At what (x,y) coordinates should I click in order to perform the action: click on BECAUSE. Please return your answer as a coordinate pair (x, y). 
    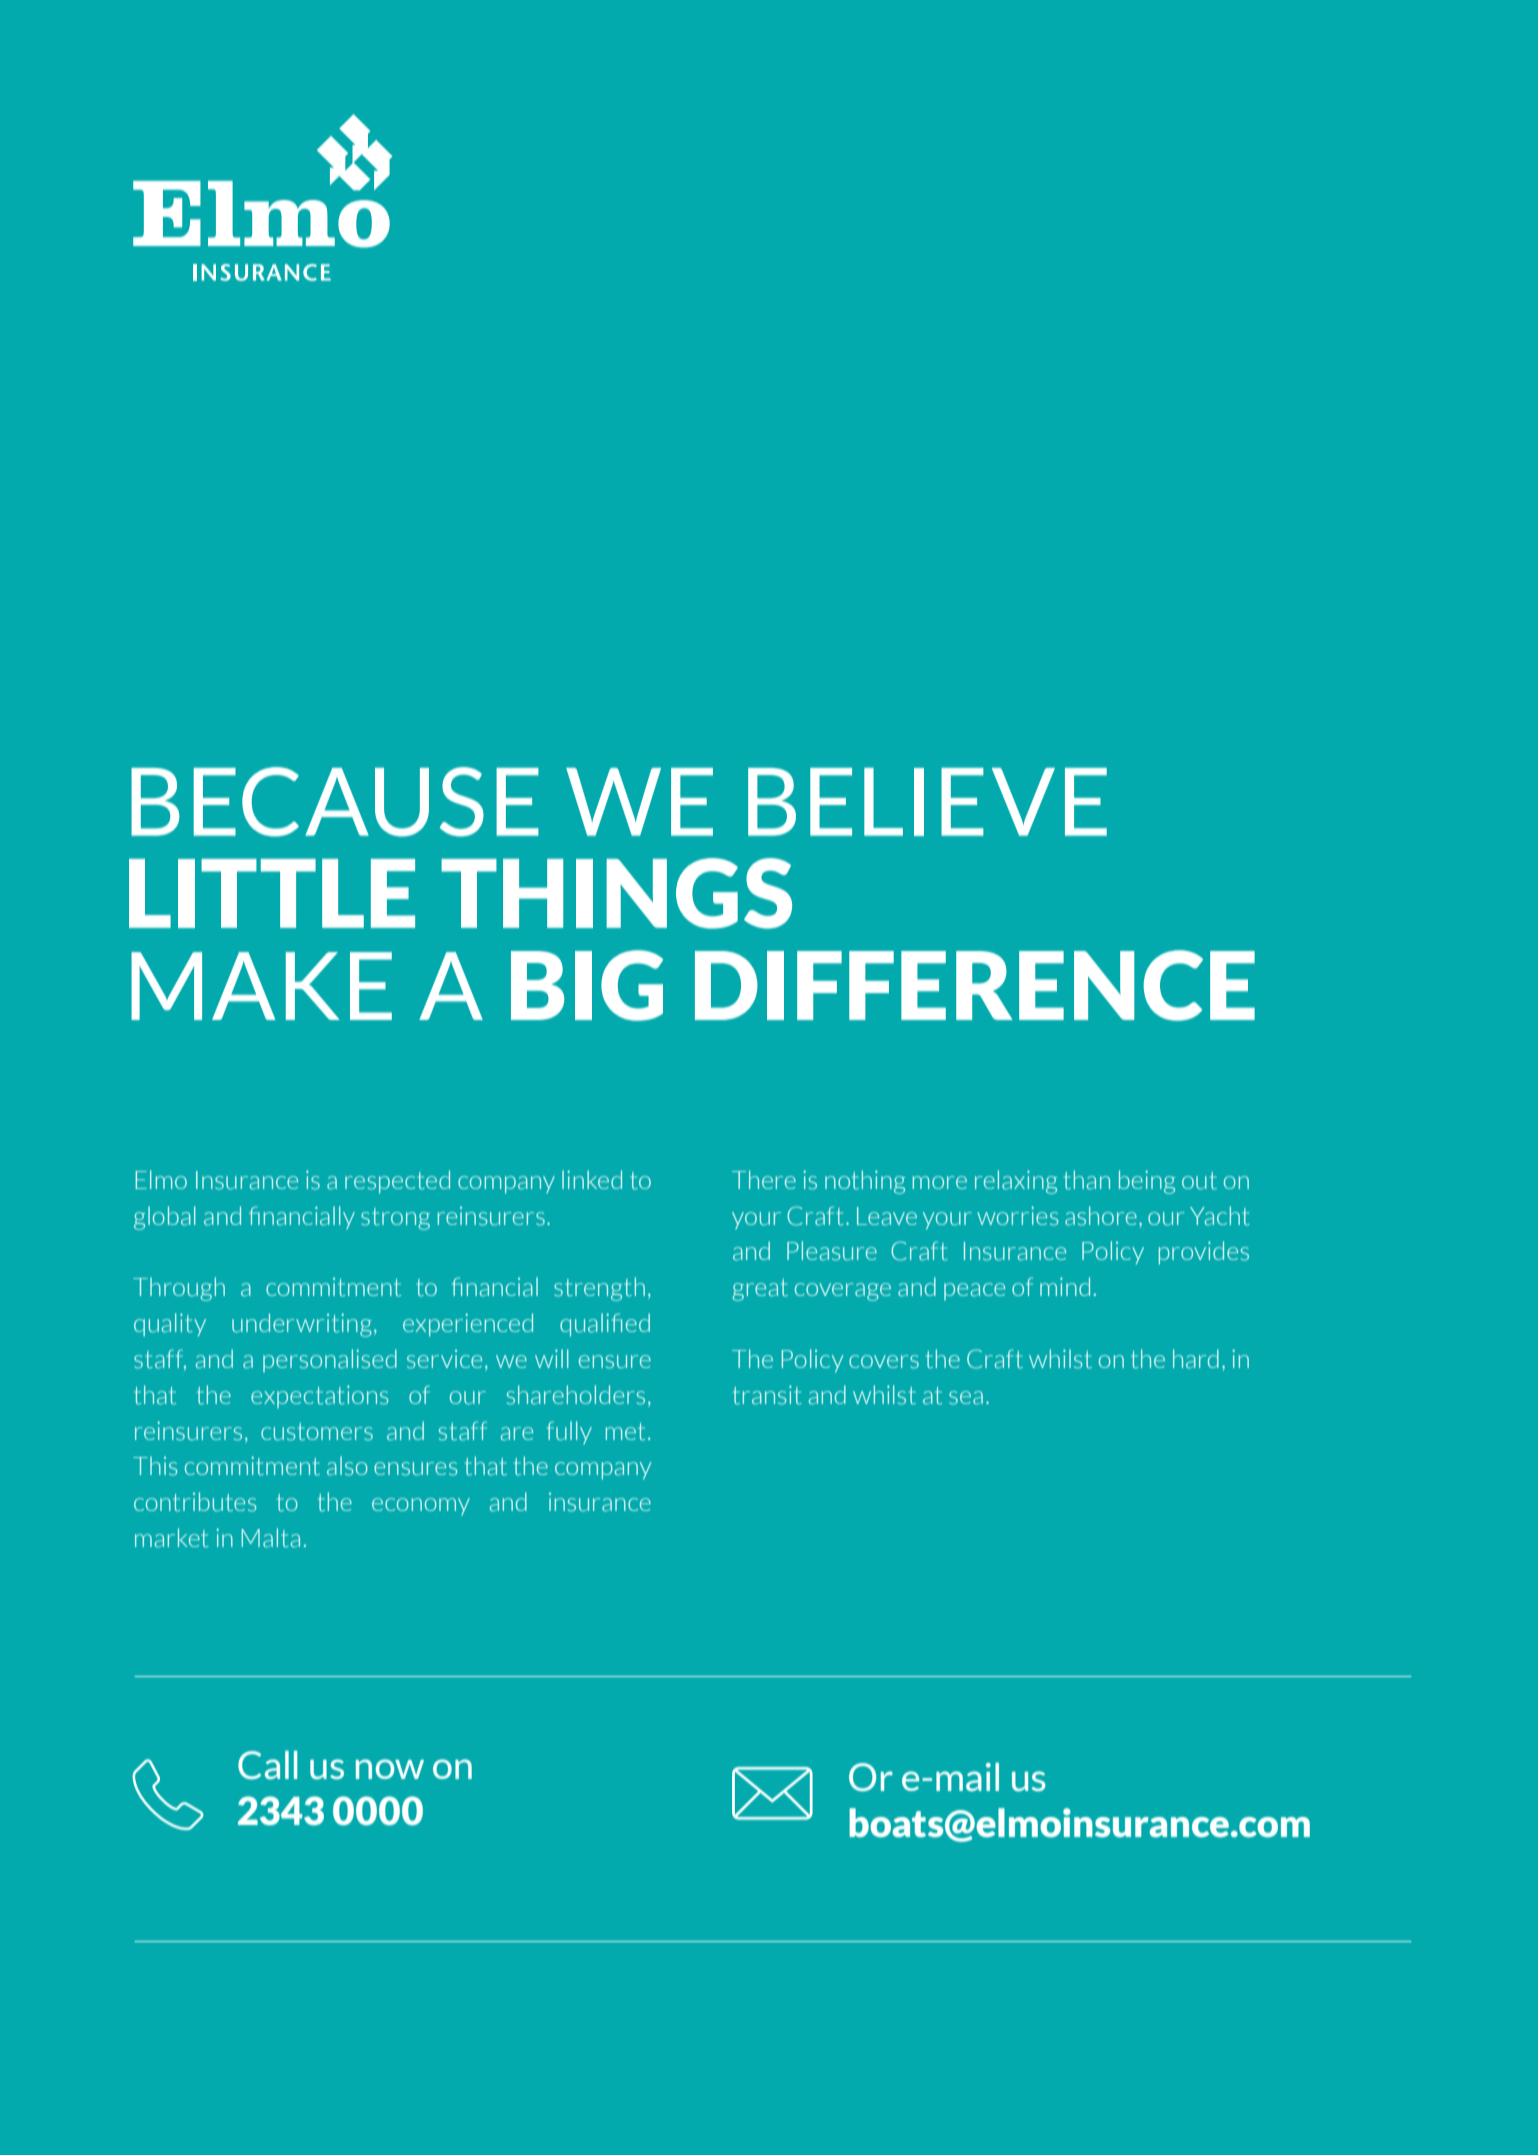
    Looking at the image, I should click on (335, 802).
